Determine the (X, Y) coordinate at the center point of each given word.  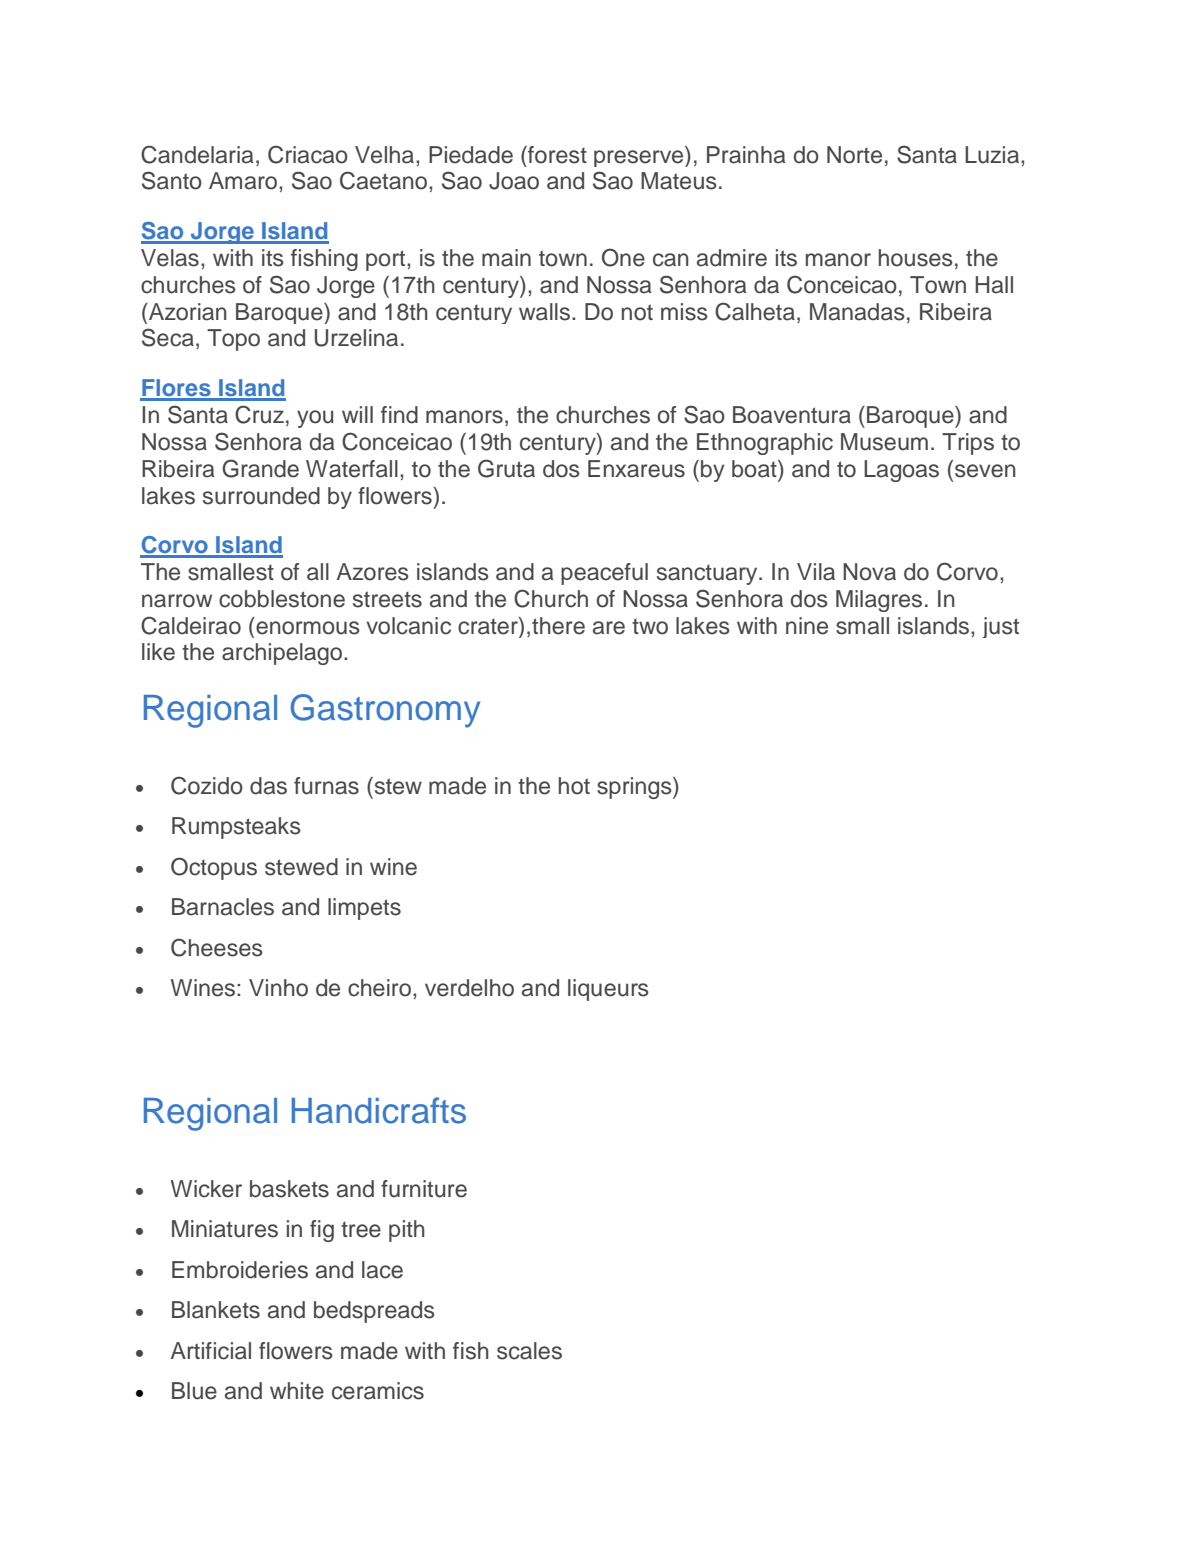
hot (574, 786)
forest (556, 155)
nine (807, 626)
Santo (172, 180)
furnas (326, 786)
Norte (854, 155)
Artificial (211, 1351)
